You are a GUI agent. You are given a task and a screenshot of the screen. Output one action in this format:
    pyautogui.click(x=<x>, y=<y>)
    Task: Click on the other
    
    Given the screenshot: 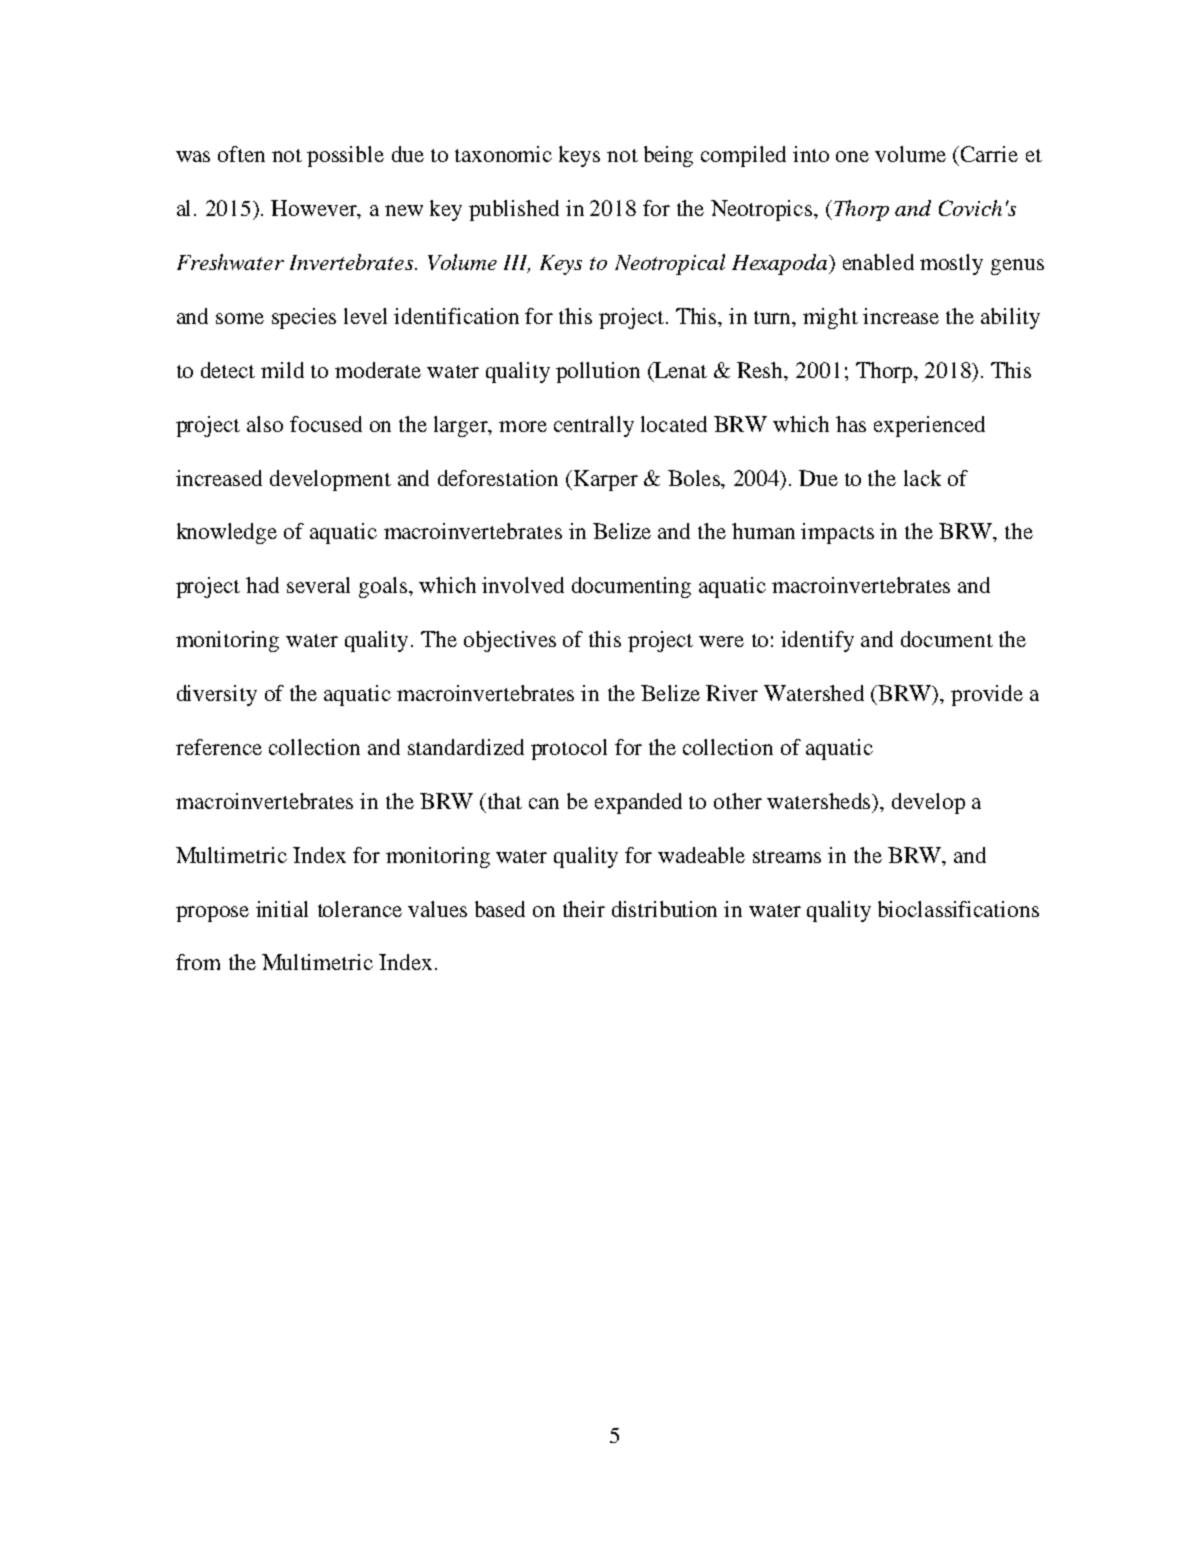 What is the action you would take?
    pyautogui.click(x=738, y=801)
